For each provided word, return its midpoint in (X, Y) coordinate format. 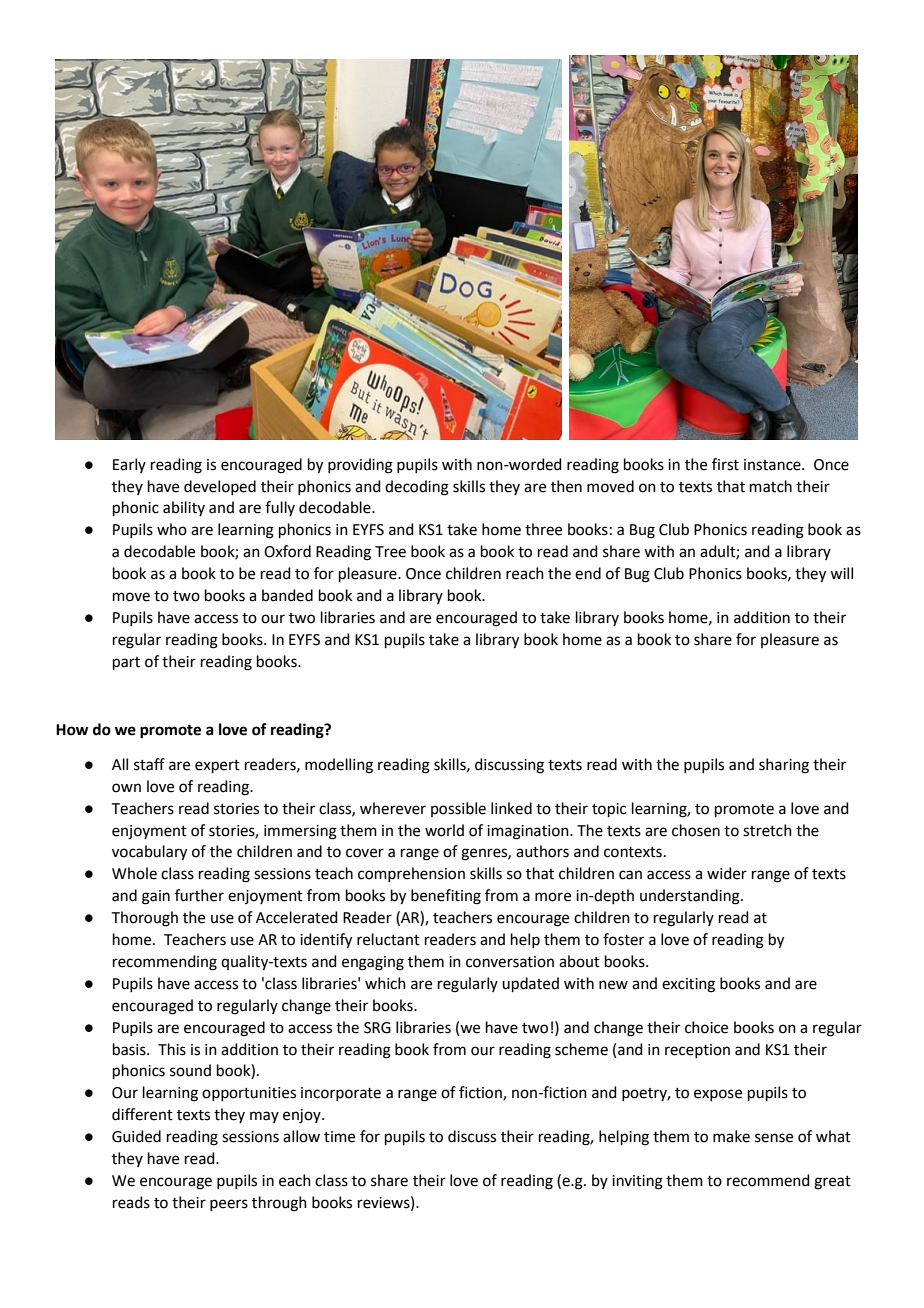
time (339, 1137)
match (771, 486)
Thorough (145, 919)
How (72, 730)
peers (229, 1205)
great (832, 1183)
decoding (417, 488)
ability (184, 508)
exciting (688, 985)
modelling (339, 766)
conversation (510, 962)
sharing (784, 766)
